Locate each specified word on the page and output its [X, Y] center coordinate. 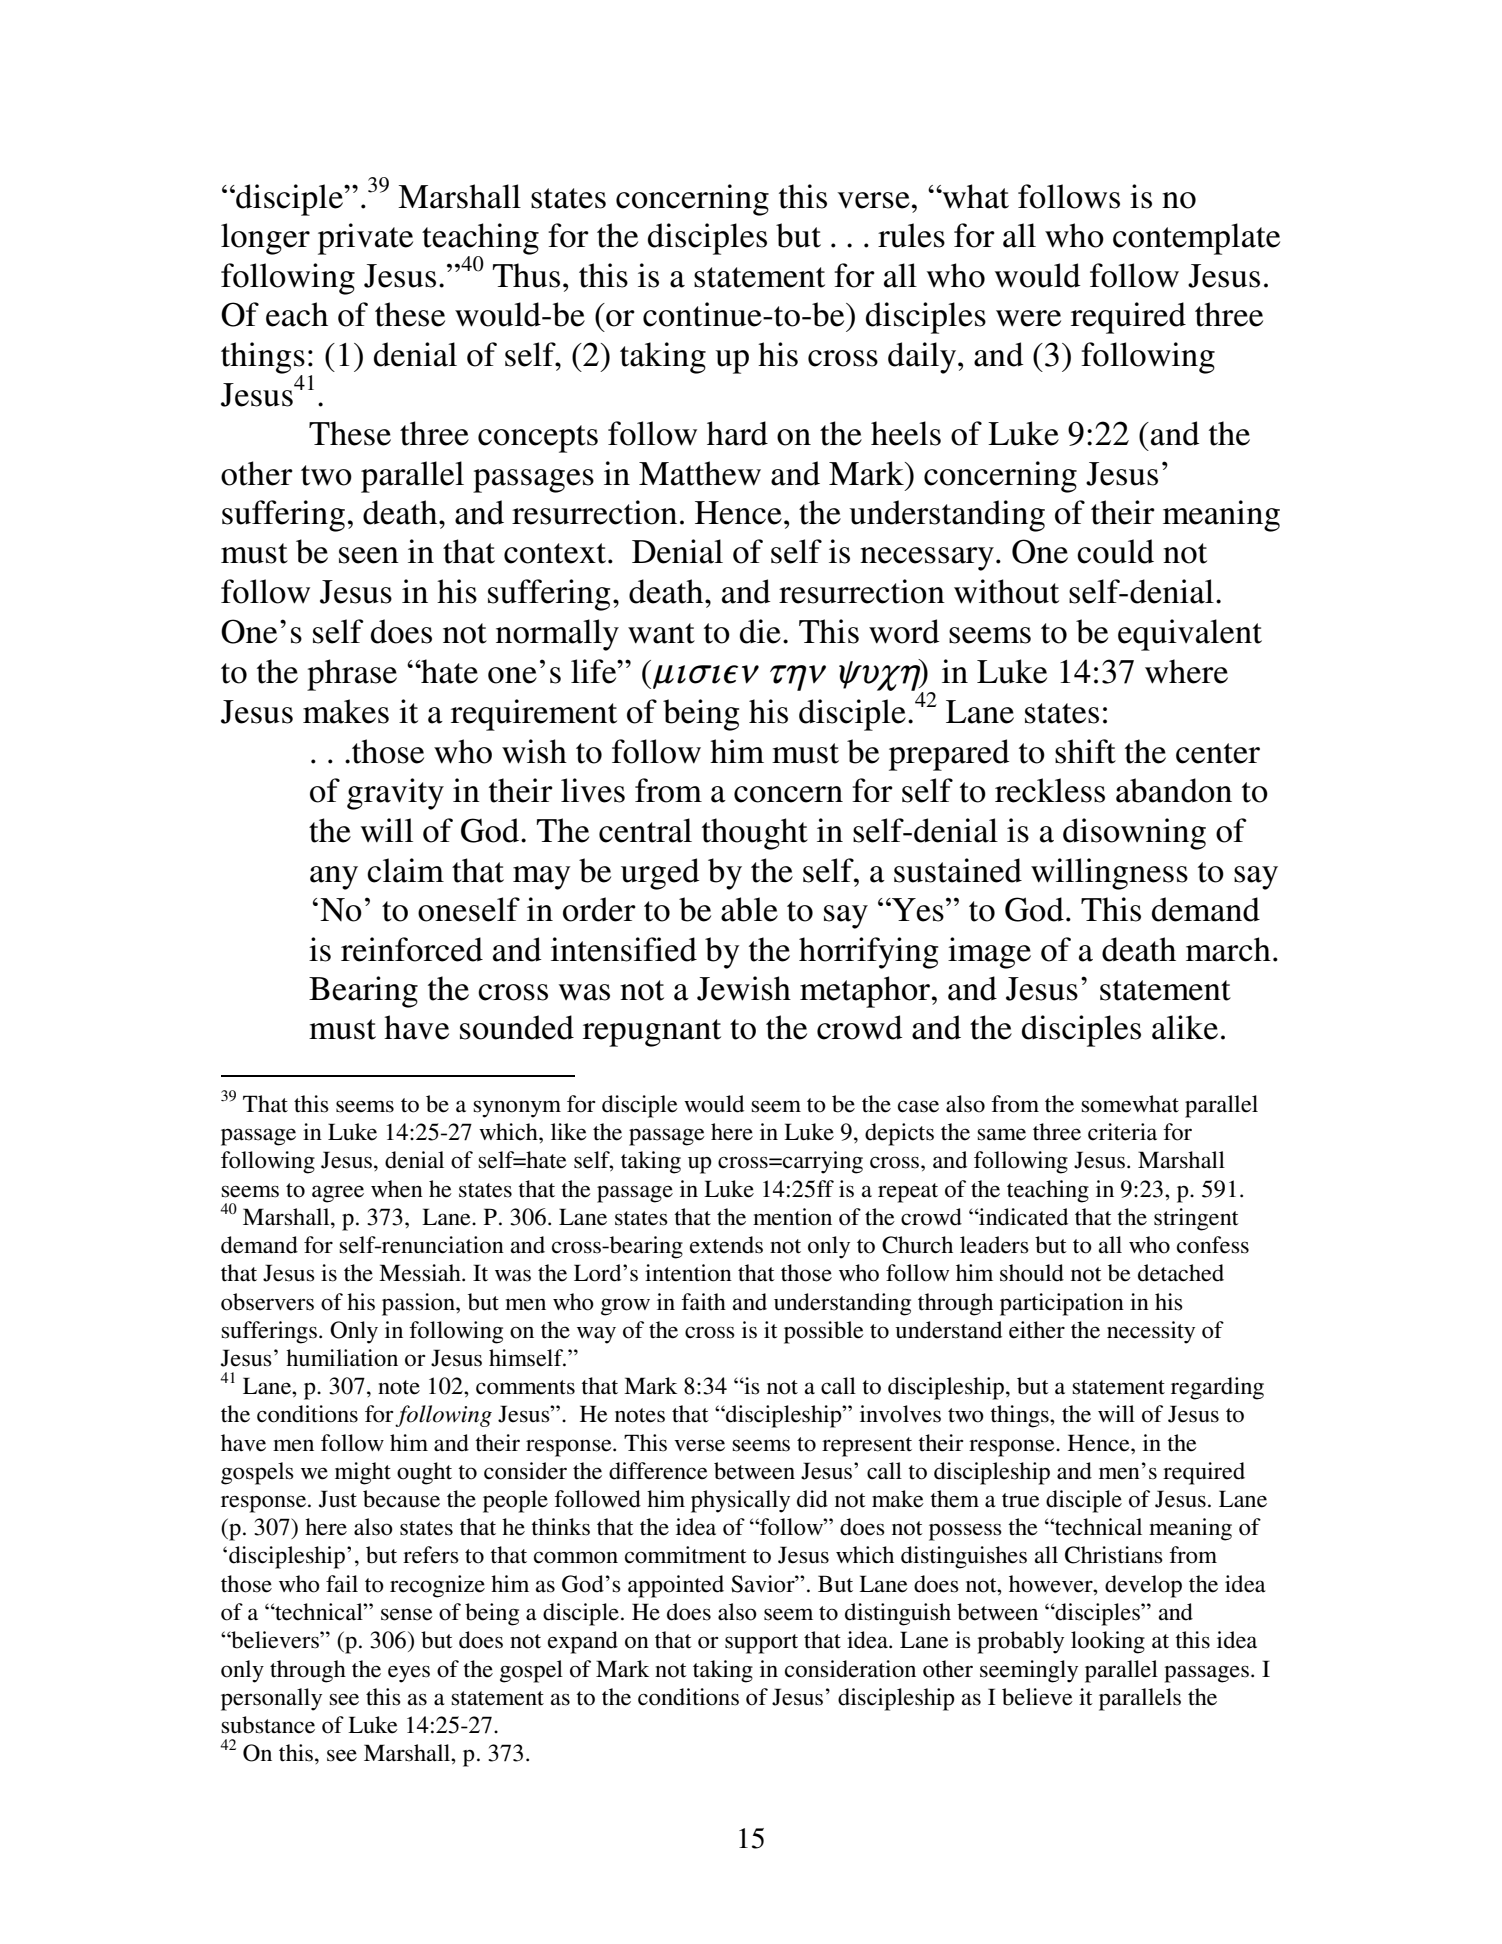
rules [911, 235]
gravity [395, 794]
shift [1085, 751]
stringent [1196, 1219]
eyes [409, 1674]
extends [726, 1245]
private [365, 239]
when [397, 1189]
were [1028, 318]
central [645, 830]
